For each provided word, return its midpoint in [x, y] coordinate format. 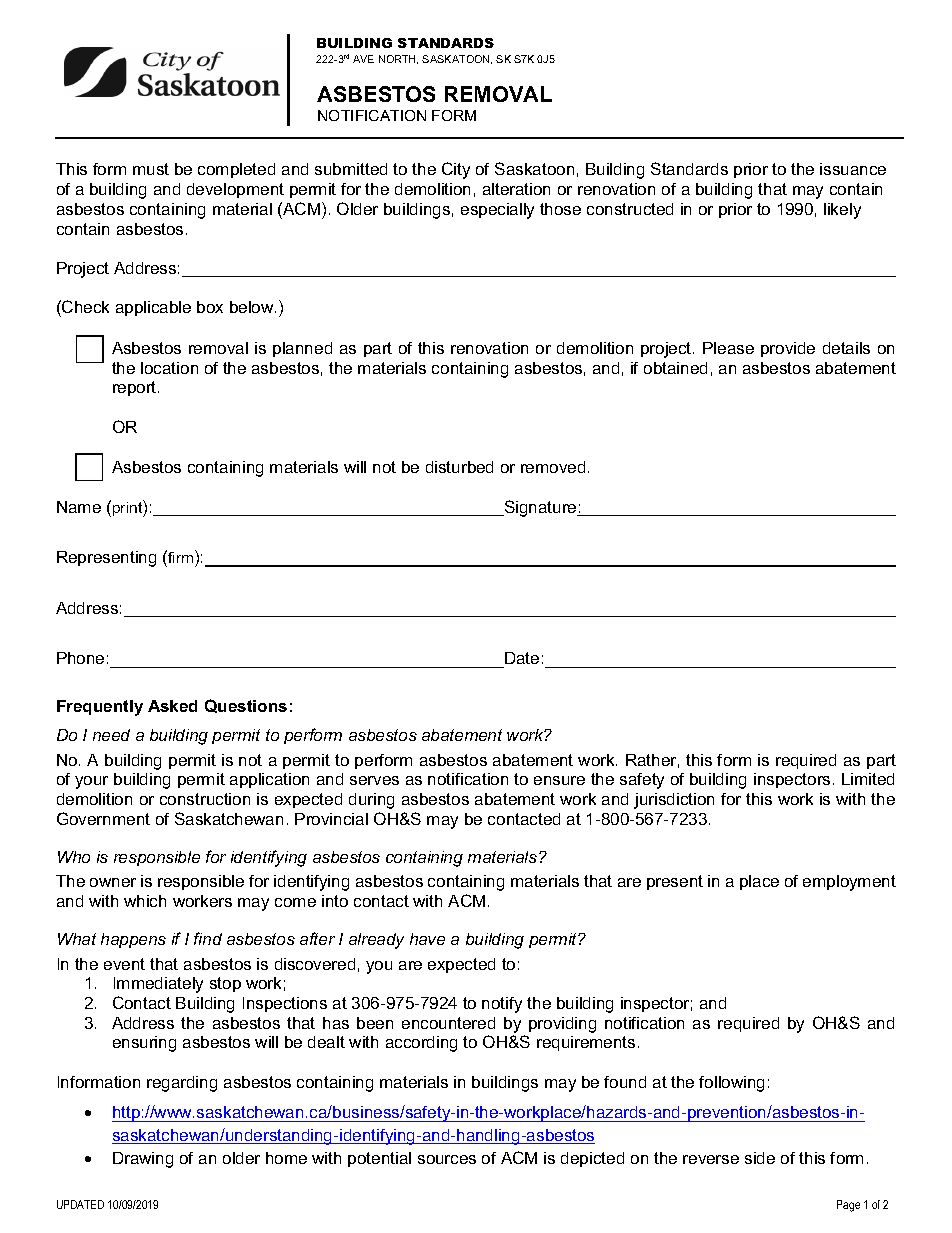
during [371, 801]
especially [497, 211]
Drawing [143, 1160]
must [151, 169]
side [760, 1158]
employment [849, 883]
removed [553, 467]
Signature [540, 508]
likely [842, 211]
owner [113, 882]
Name [79, 507]
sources [447, 1159]
